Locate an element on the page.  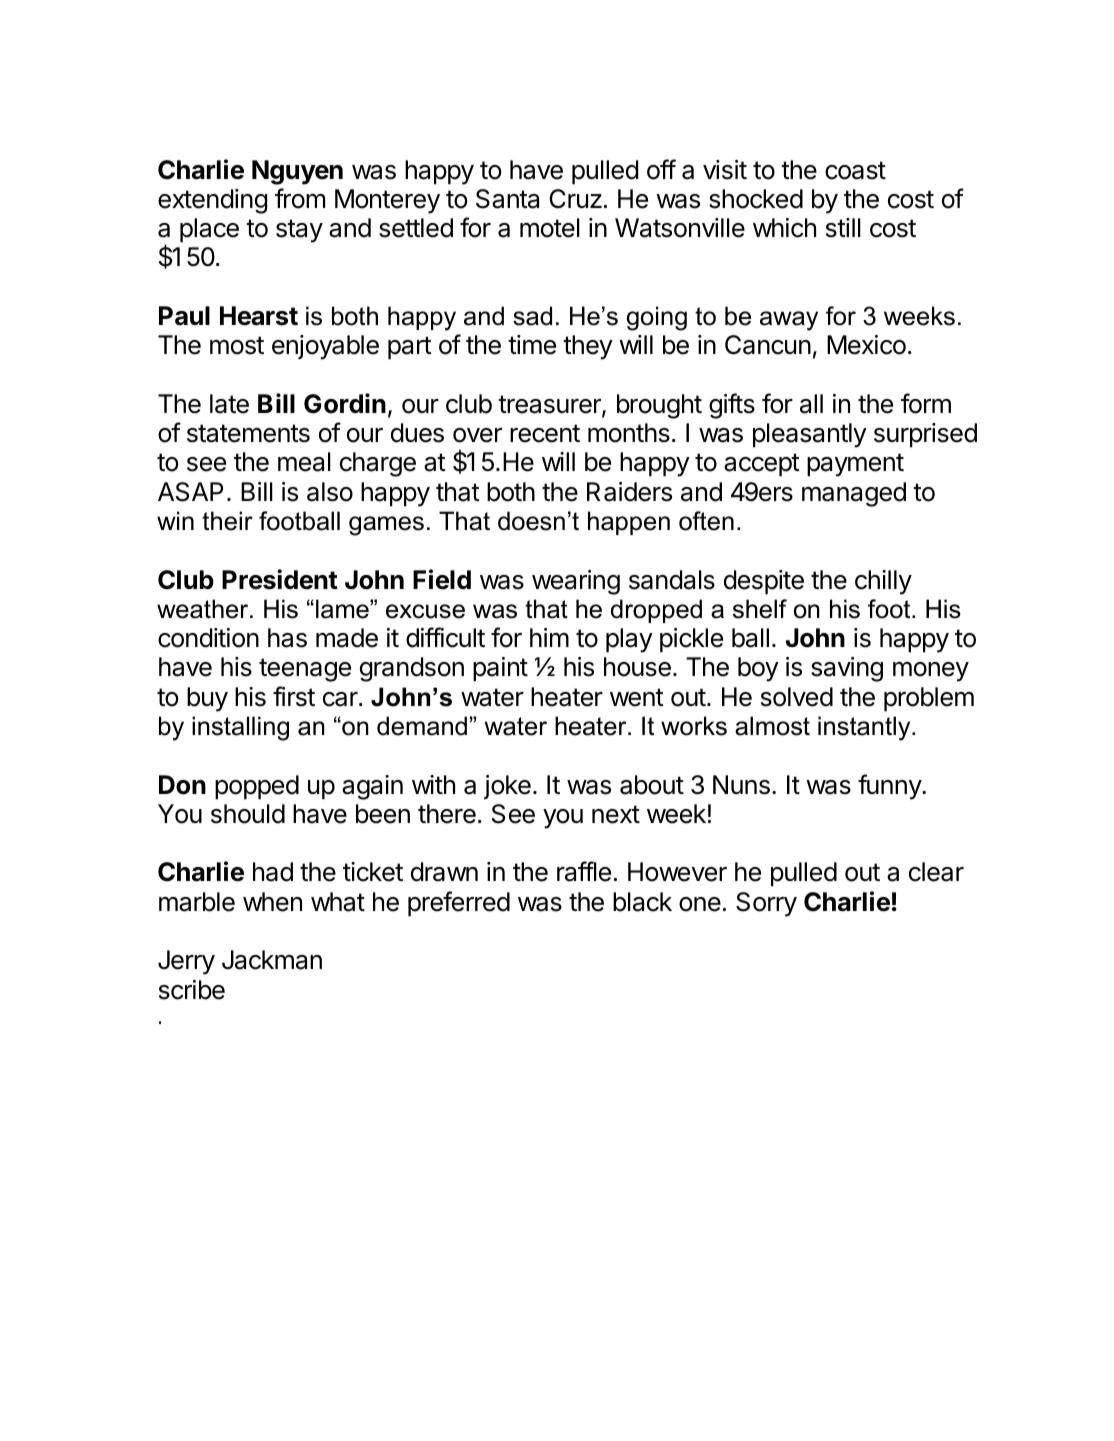
recent is located at coordinates (545, 433).
